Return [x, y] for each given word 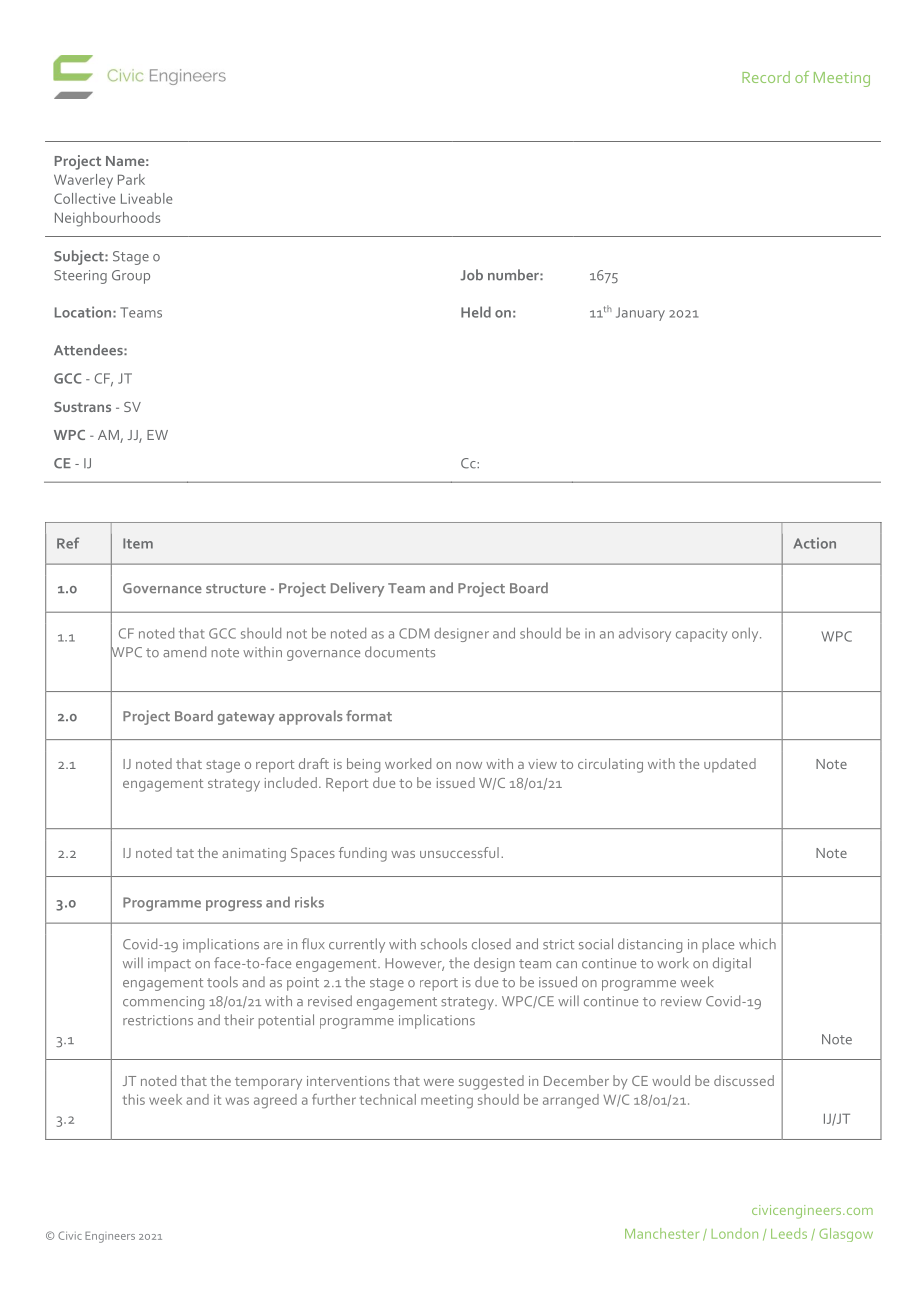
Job [471, 275]
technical [388, 1099]
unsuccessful [459, 852]
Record [766, 77]
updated [730, 765]
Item [138, 543]
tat [185, 853]
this [134, 1099]
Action [814, 543]
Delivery [357, 589]
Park [131, 179]
